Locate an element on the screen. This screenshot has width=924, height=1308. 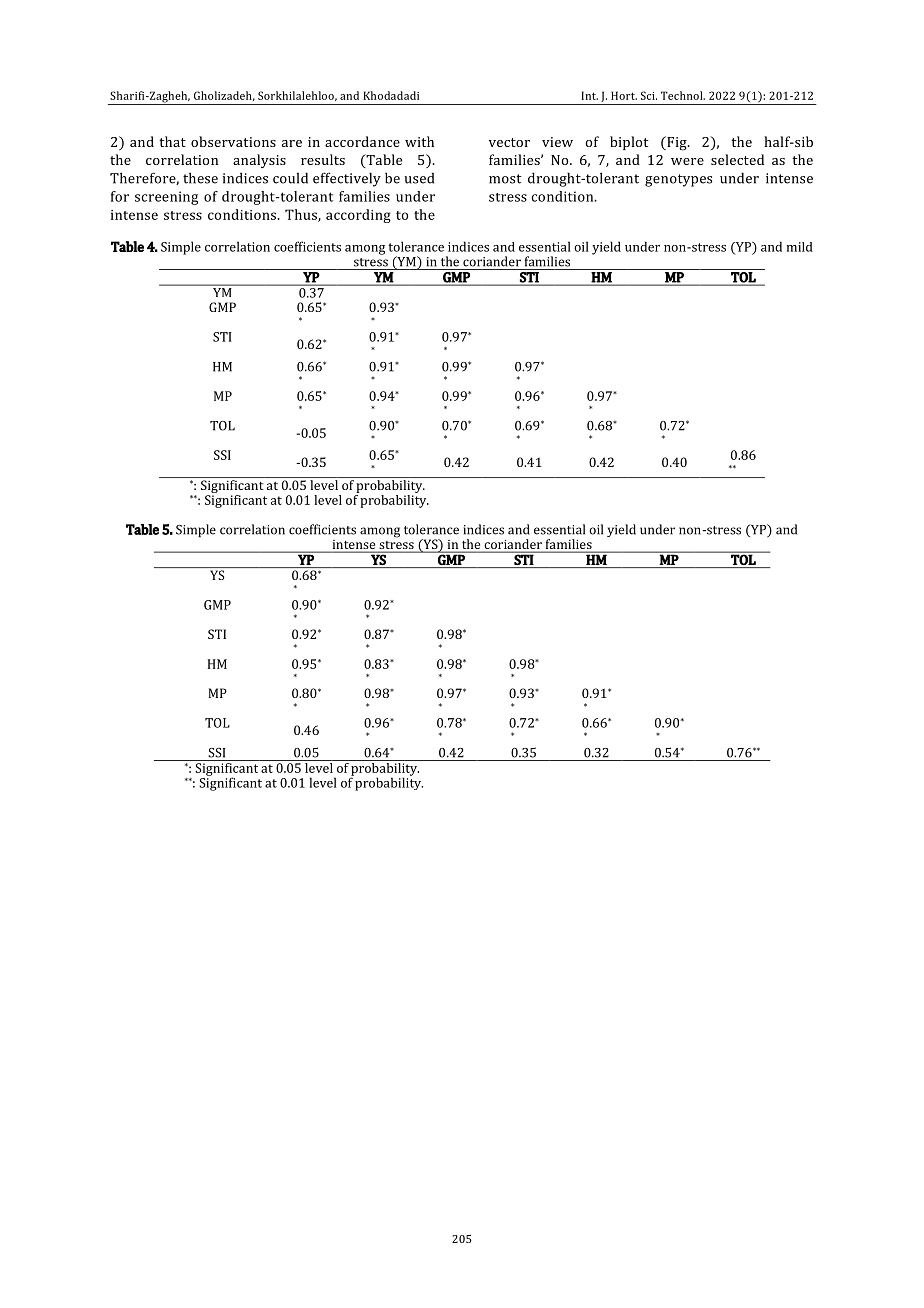
according is located at coordinates (358, 216).
